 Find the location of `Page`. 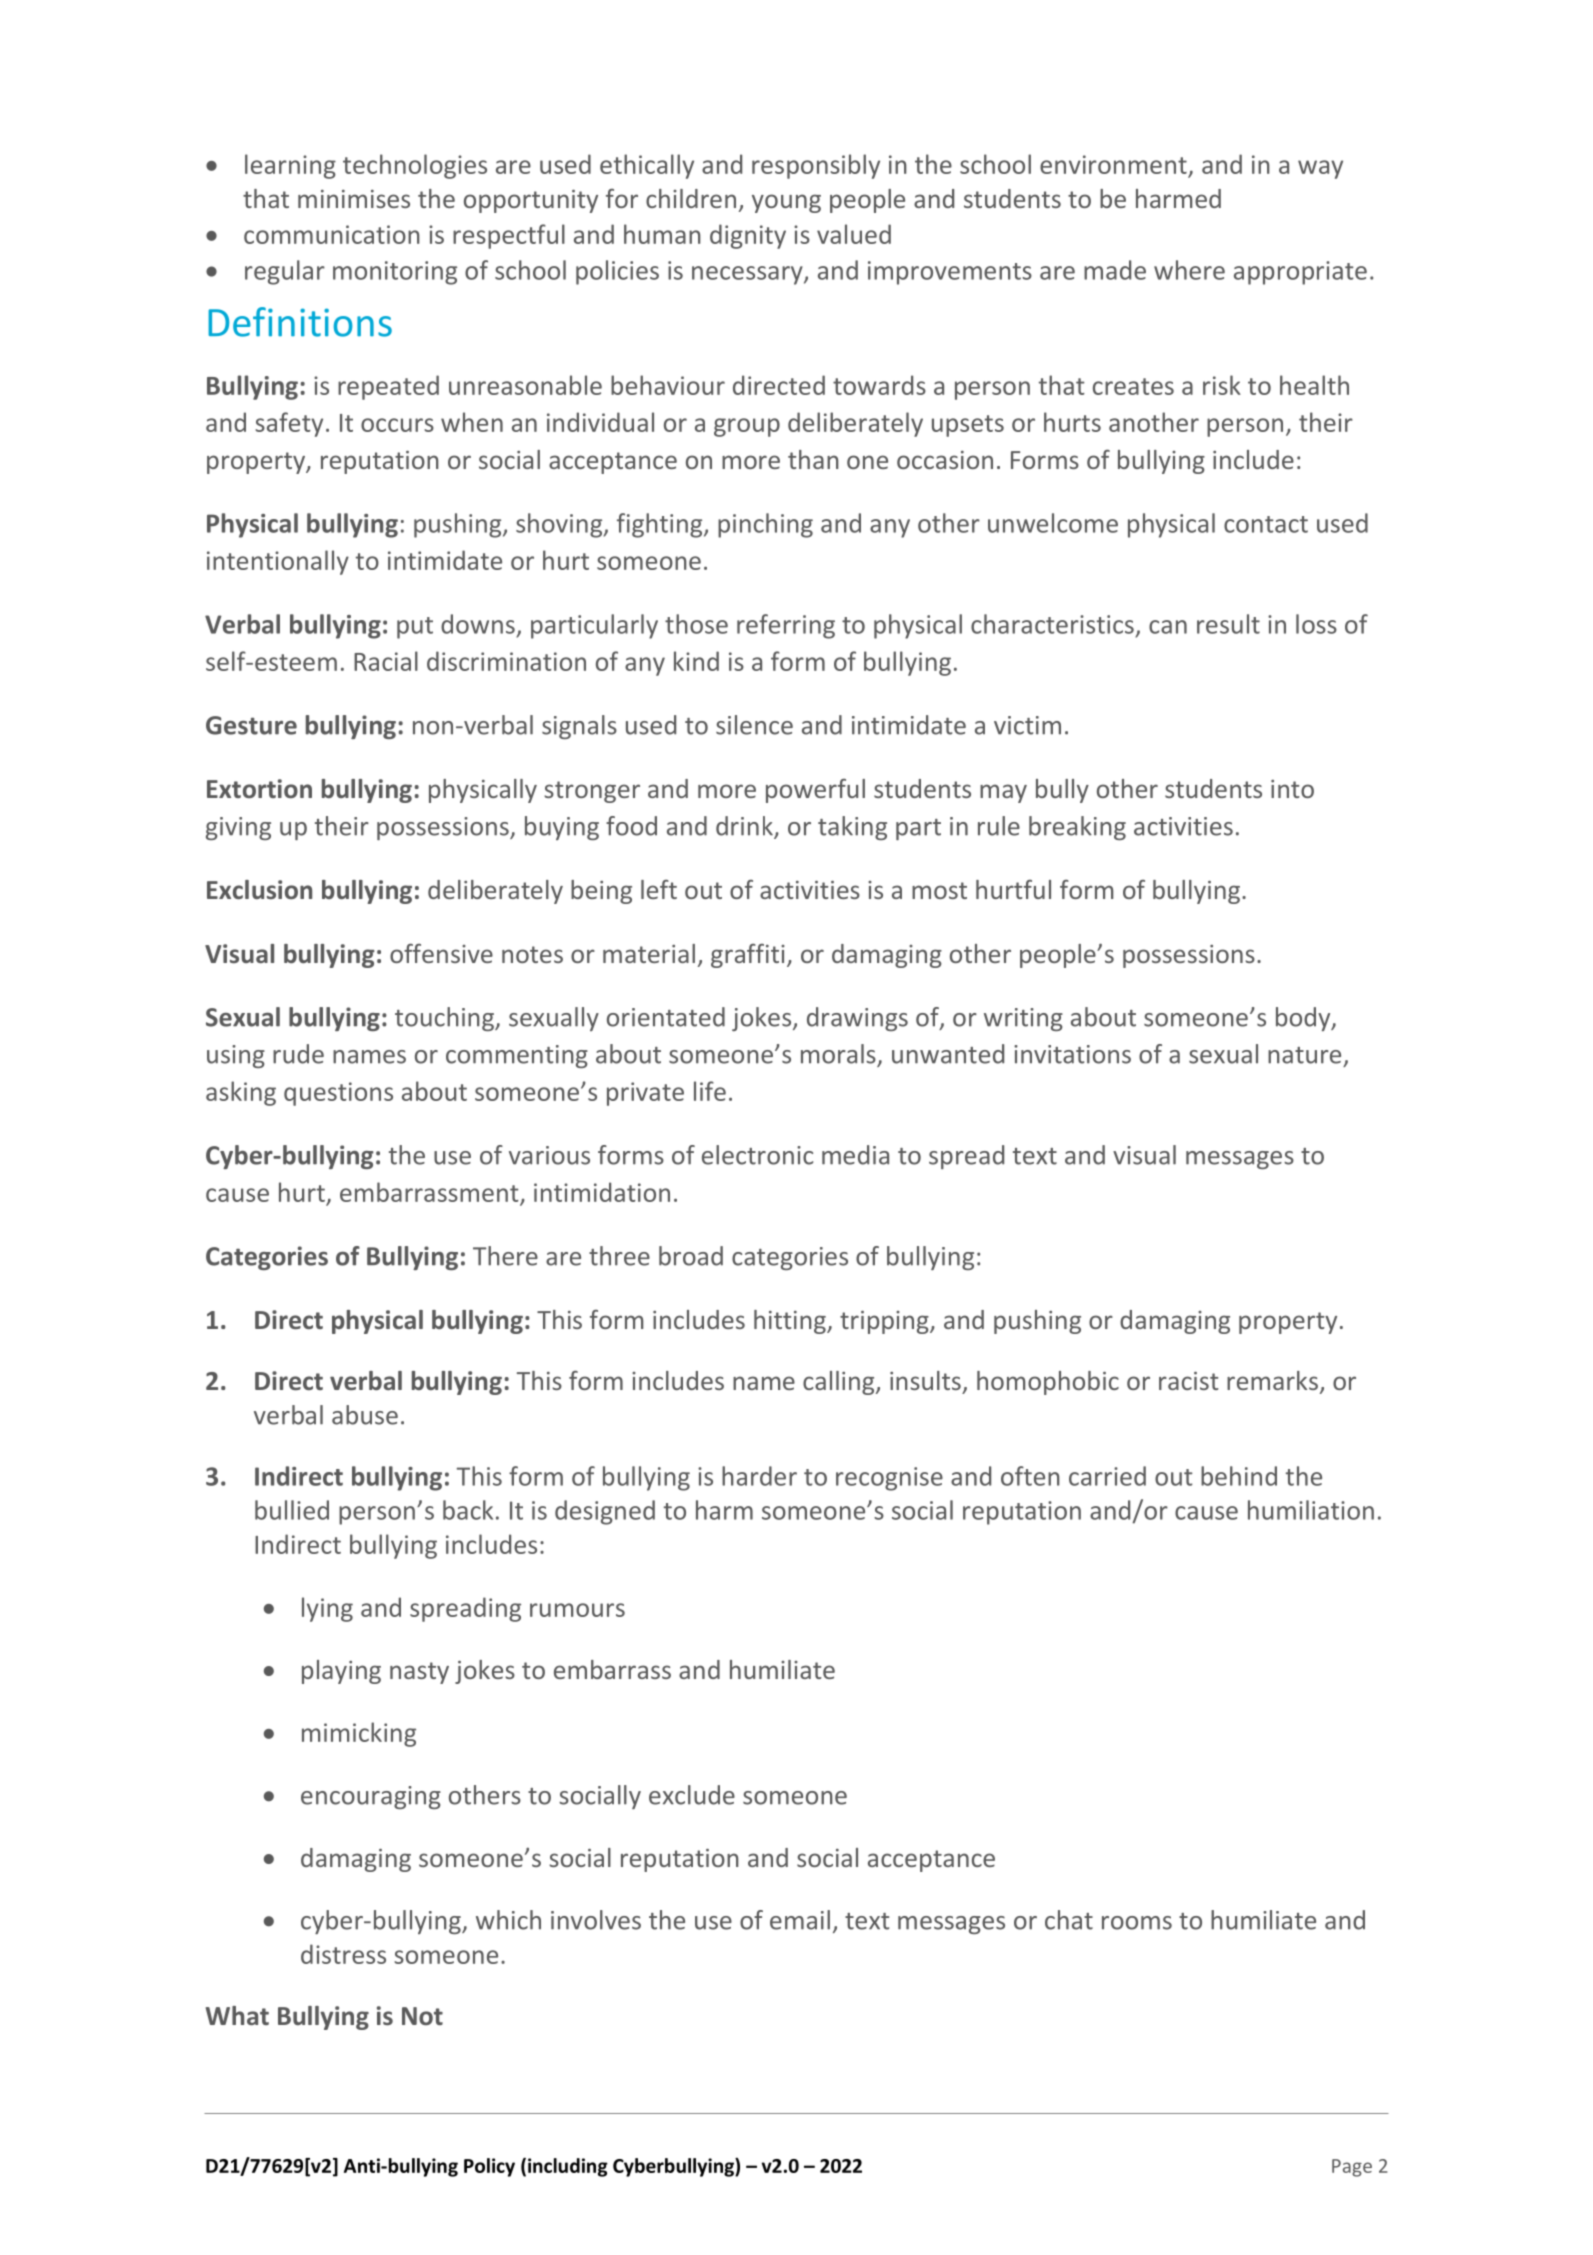

Page is located at coordinates (1352, 2168).
